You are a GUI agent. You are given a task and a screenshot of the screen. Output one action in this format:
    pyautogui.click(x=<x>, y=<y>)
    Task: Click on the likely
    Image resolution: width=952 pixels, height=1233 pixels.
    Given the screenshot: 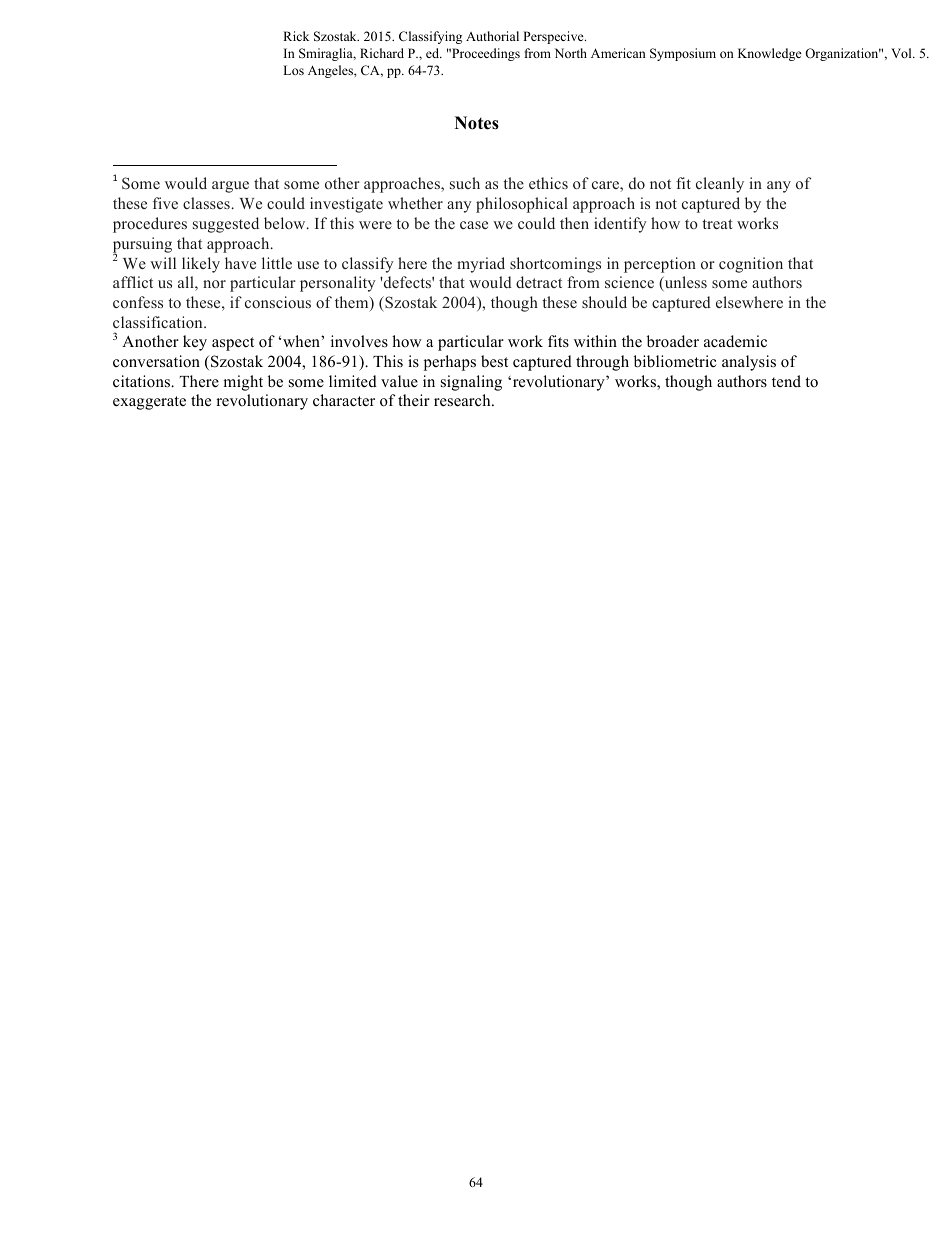 What is the action you would take?
    pyautogui.click(x=201, y=265)
